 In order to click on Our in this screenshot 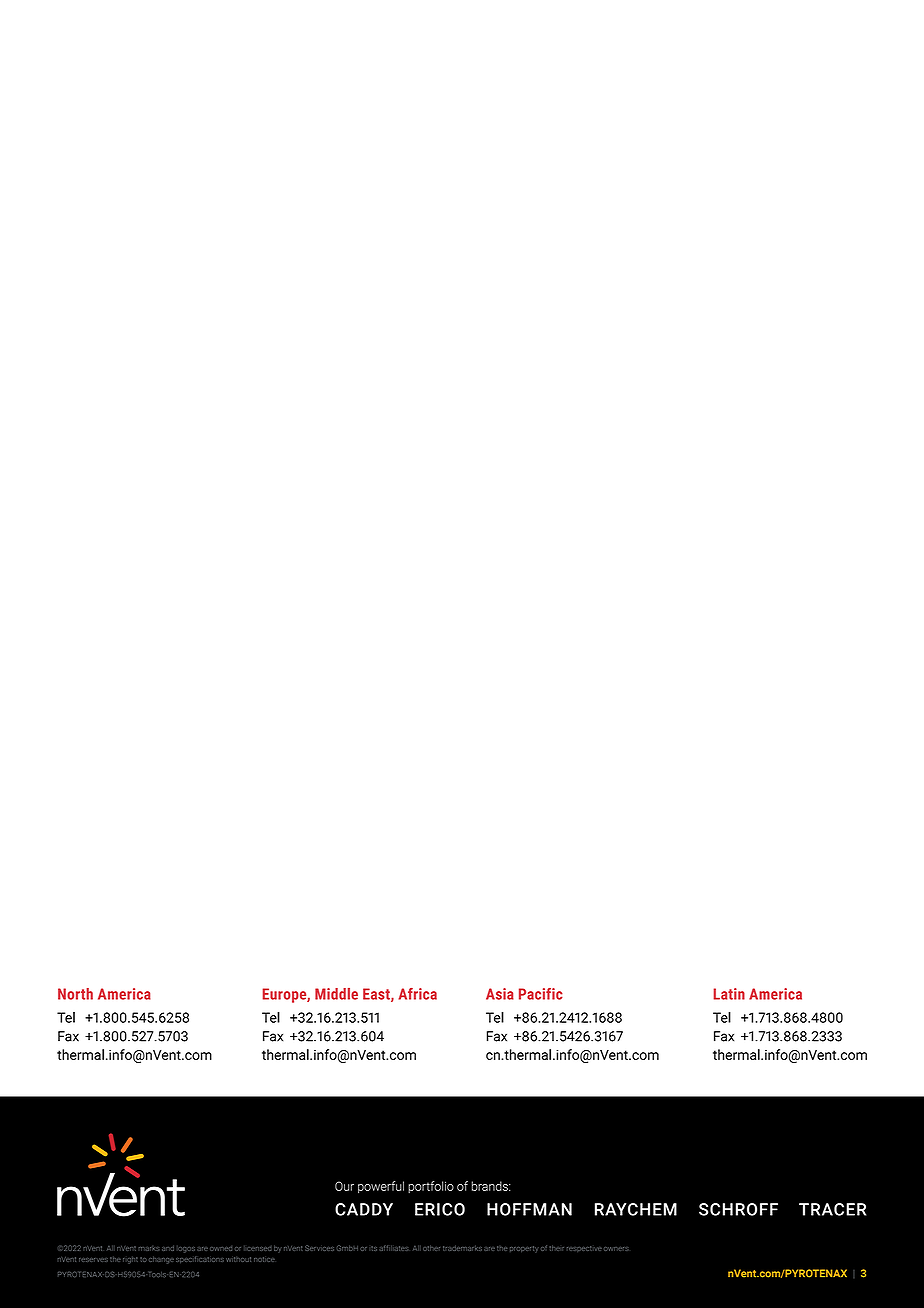, I will do `click(344, 1186)`.
